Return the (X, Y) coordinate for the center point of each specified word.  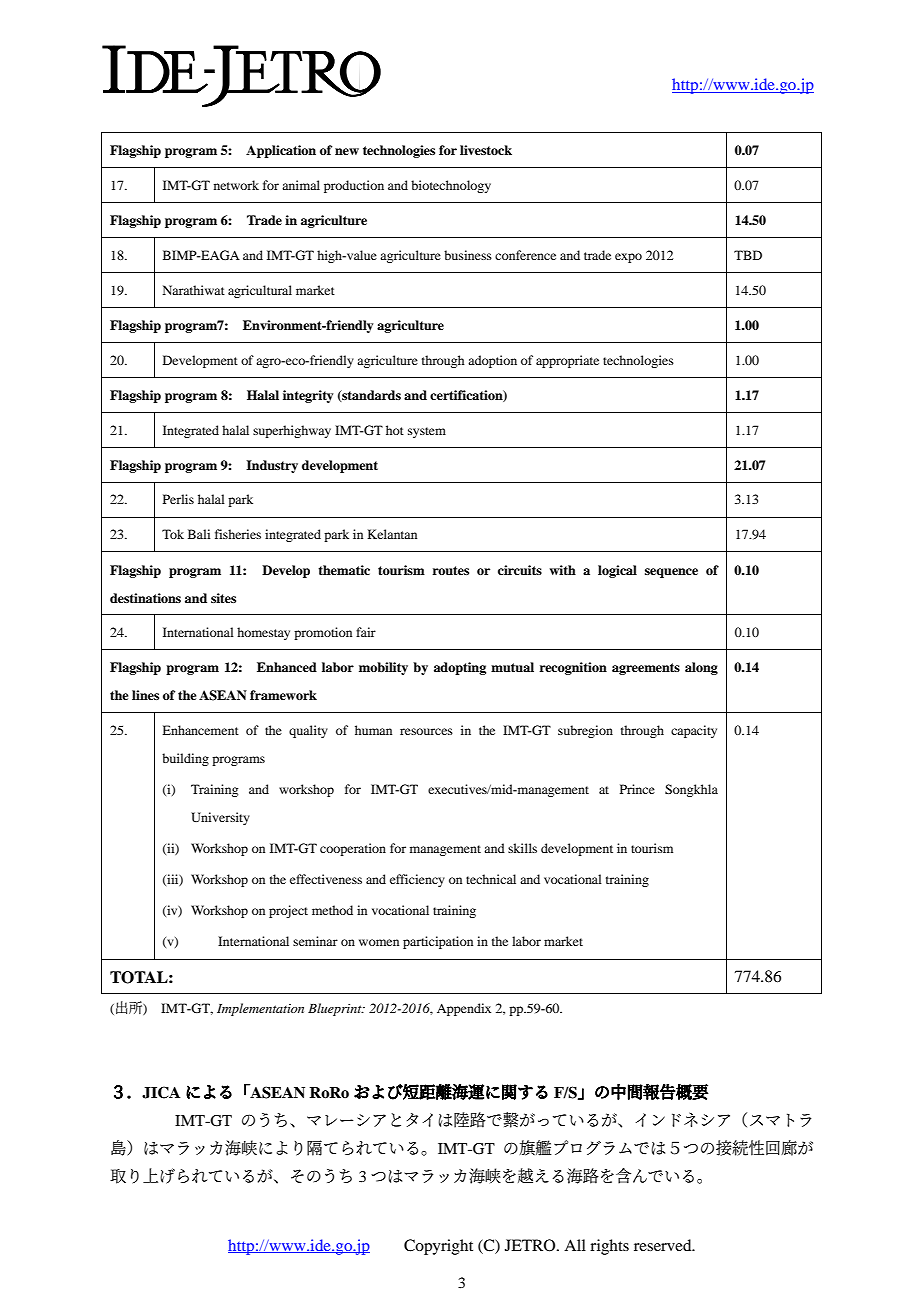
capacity (694, 731)
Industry (272, 466)
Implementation (260, 1009)
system (427, 432)
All (575, 1245)
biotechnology (451, 186)
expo (628, 258)
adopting (460, 668)
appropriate (567, 361)
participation (438, 942)
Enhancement (200, 730)
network (236, 185)
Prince (637, 789)
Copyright (438, 1247)
